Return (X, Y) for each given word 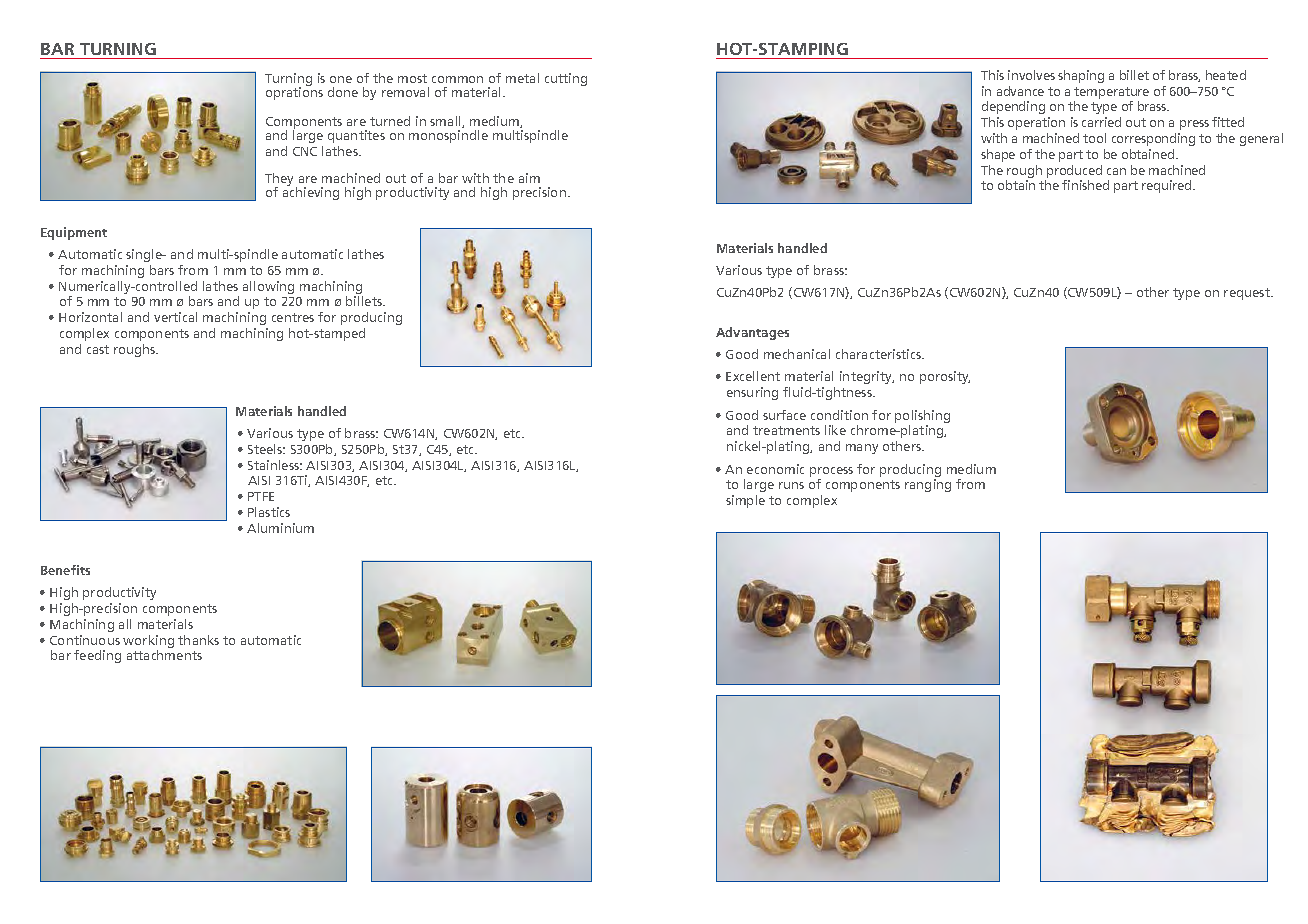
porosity (945, 377)
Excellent (753, 376)
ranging (928, 485)
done (343, 92)
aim (529, 178)
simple (745, 501)
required (1168, 186)
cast (98, 349)
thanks (198, 640)
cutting (566, 79)
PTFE (261, 496)
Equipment (74, 233)
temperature (1111, 93)
